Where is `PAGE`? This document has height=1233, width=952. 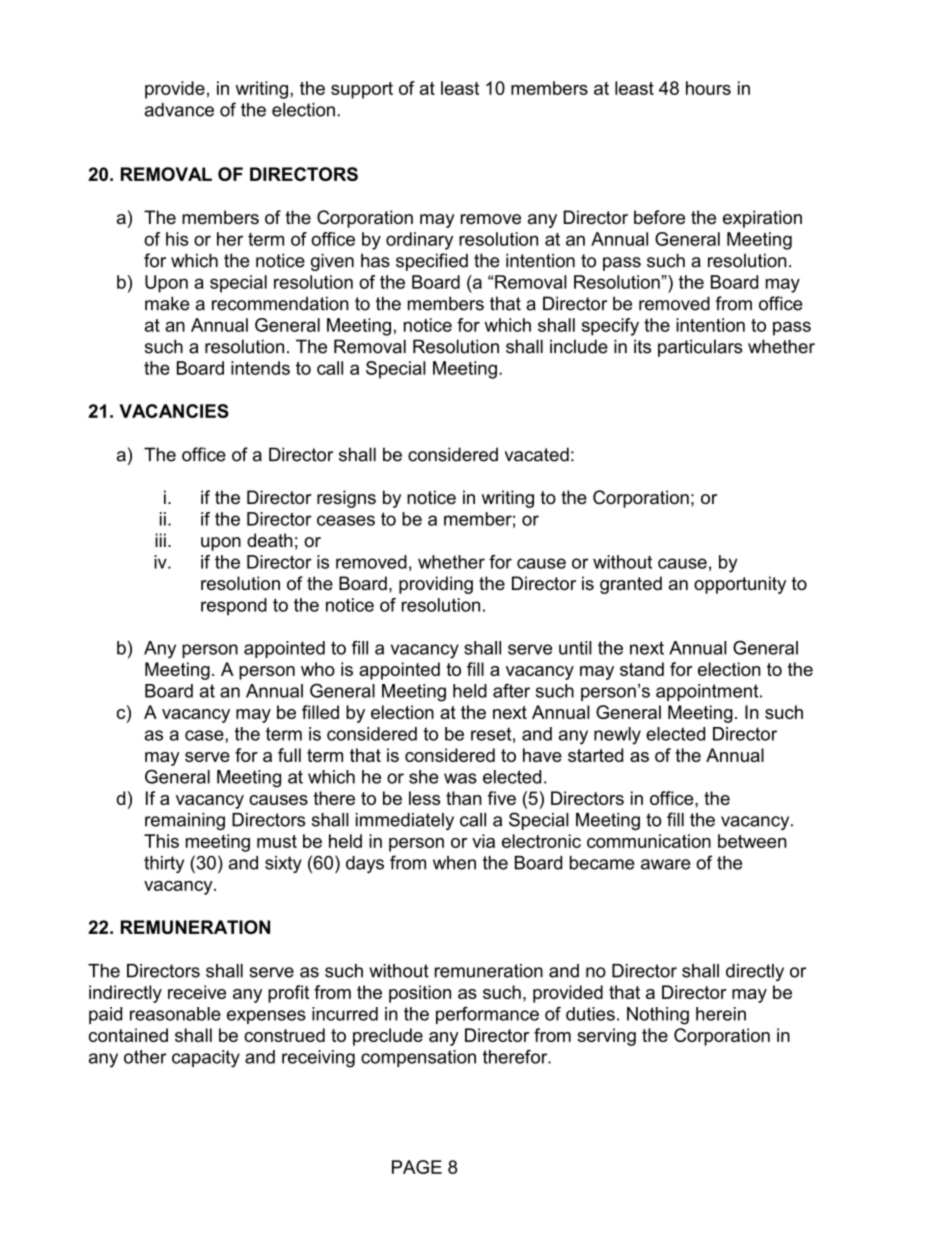
PAGE is located at coordinates (417, 1167).
